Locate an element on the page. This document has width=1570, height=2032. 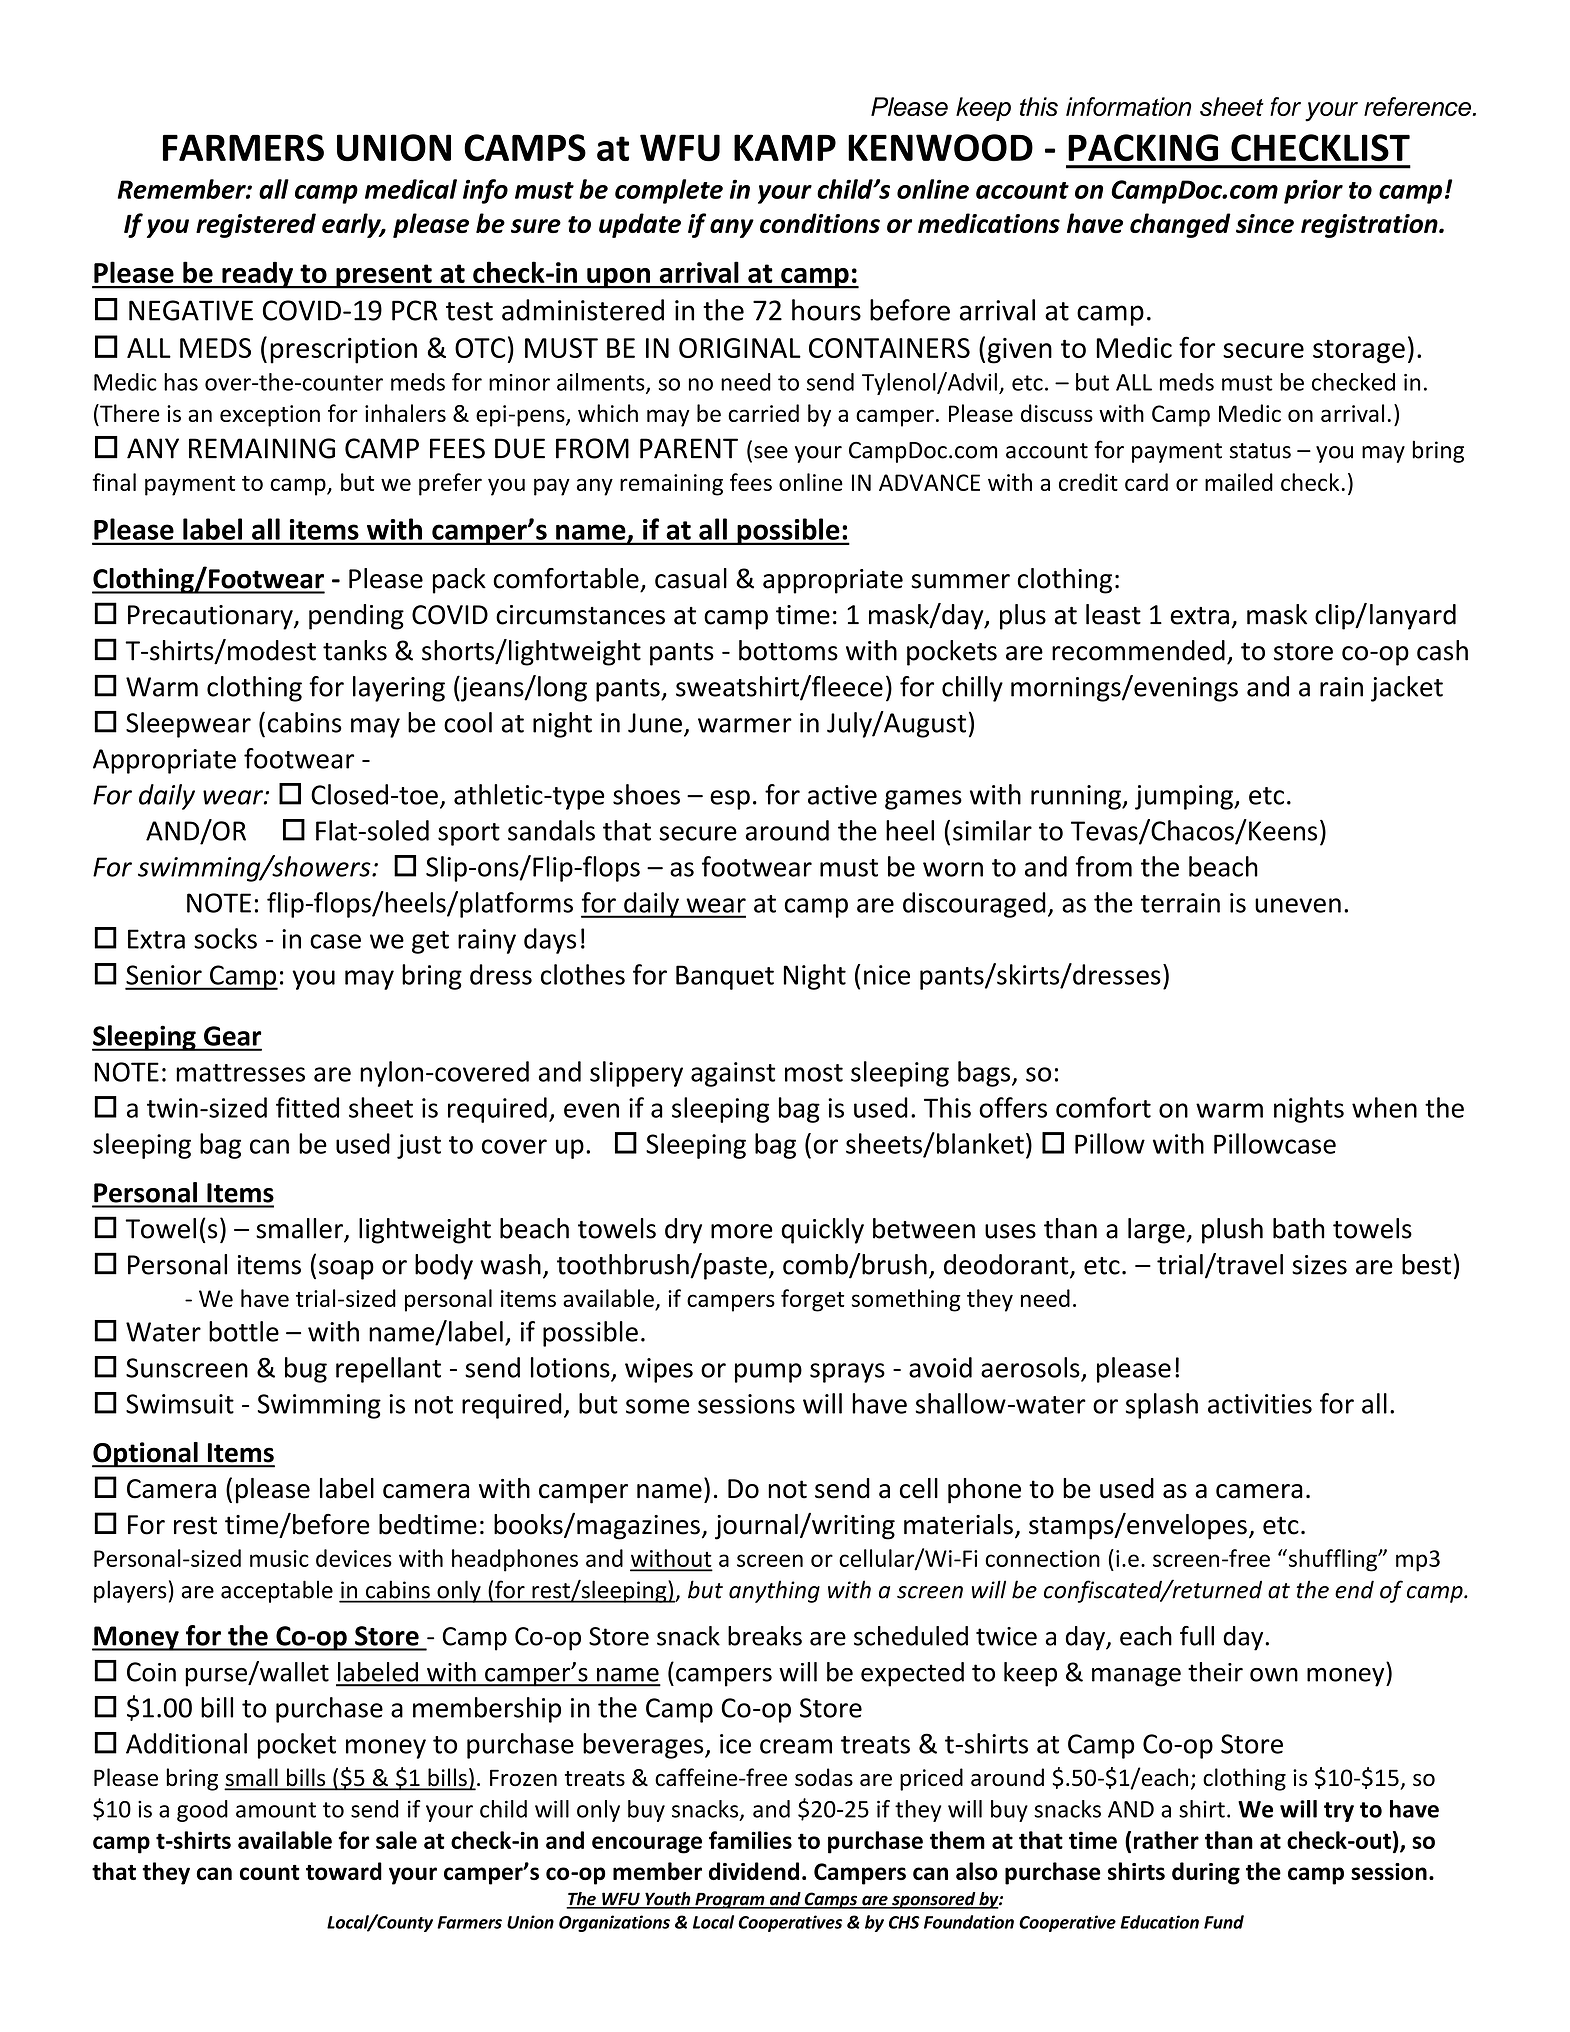
forget is located at coordinates (812, 1300).
